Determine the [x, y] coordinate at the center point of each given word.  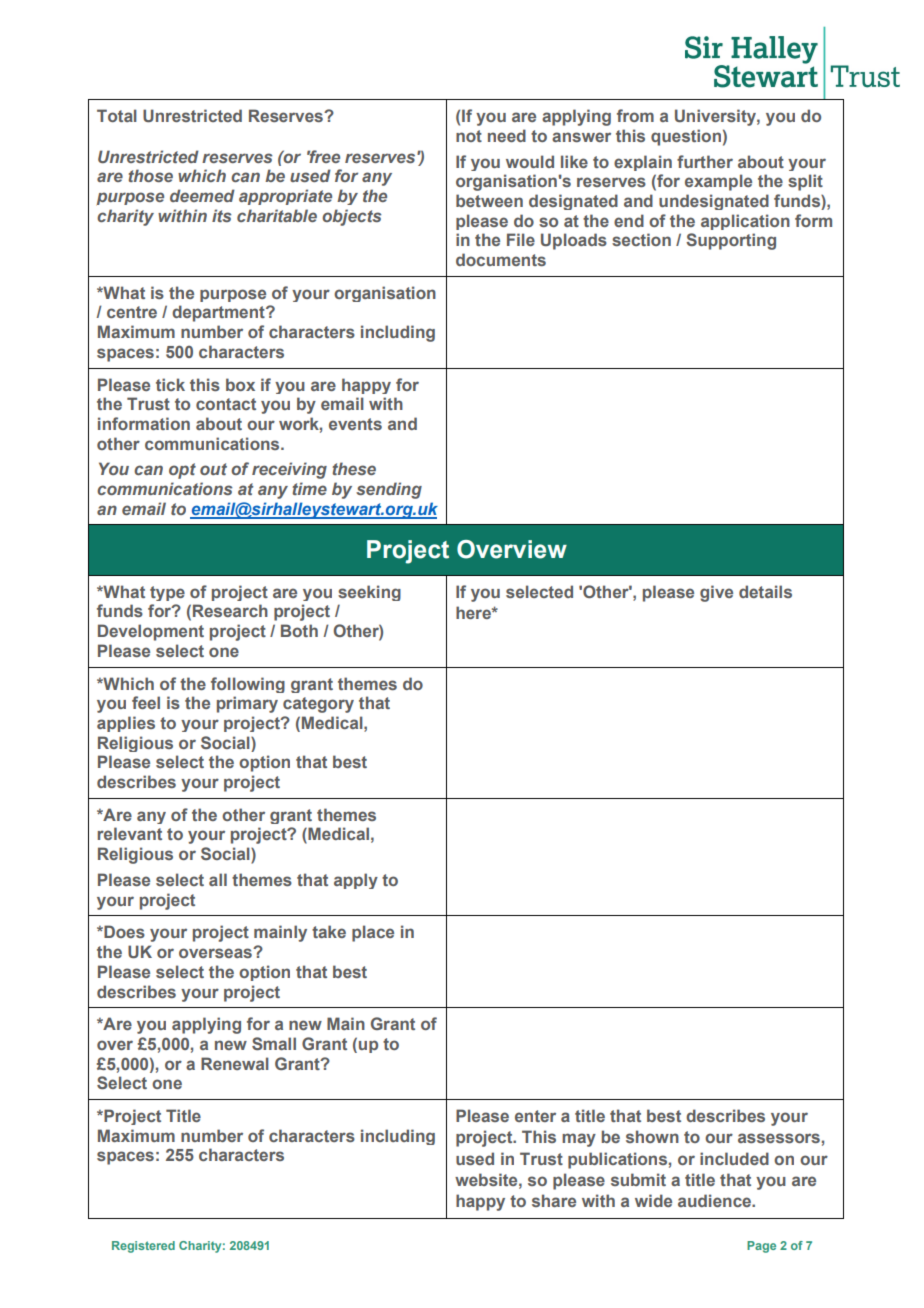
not [469, 136]
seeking [369, 593]
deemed [202, 195]
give [716, 593]
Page [761, 1247]
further [705, 161]
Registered [143, 1247]
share [554, 1200]
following [248, 685]
